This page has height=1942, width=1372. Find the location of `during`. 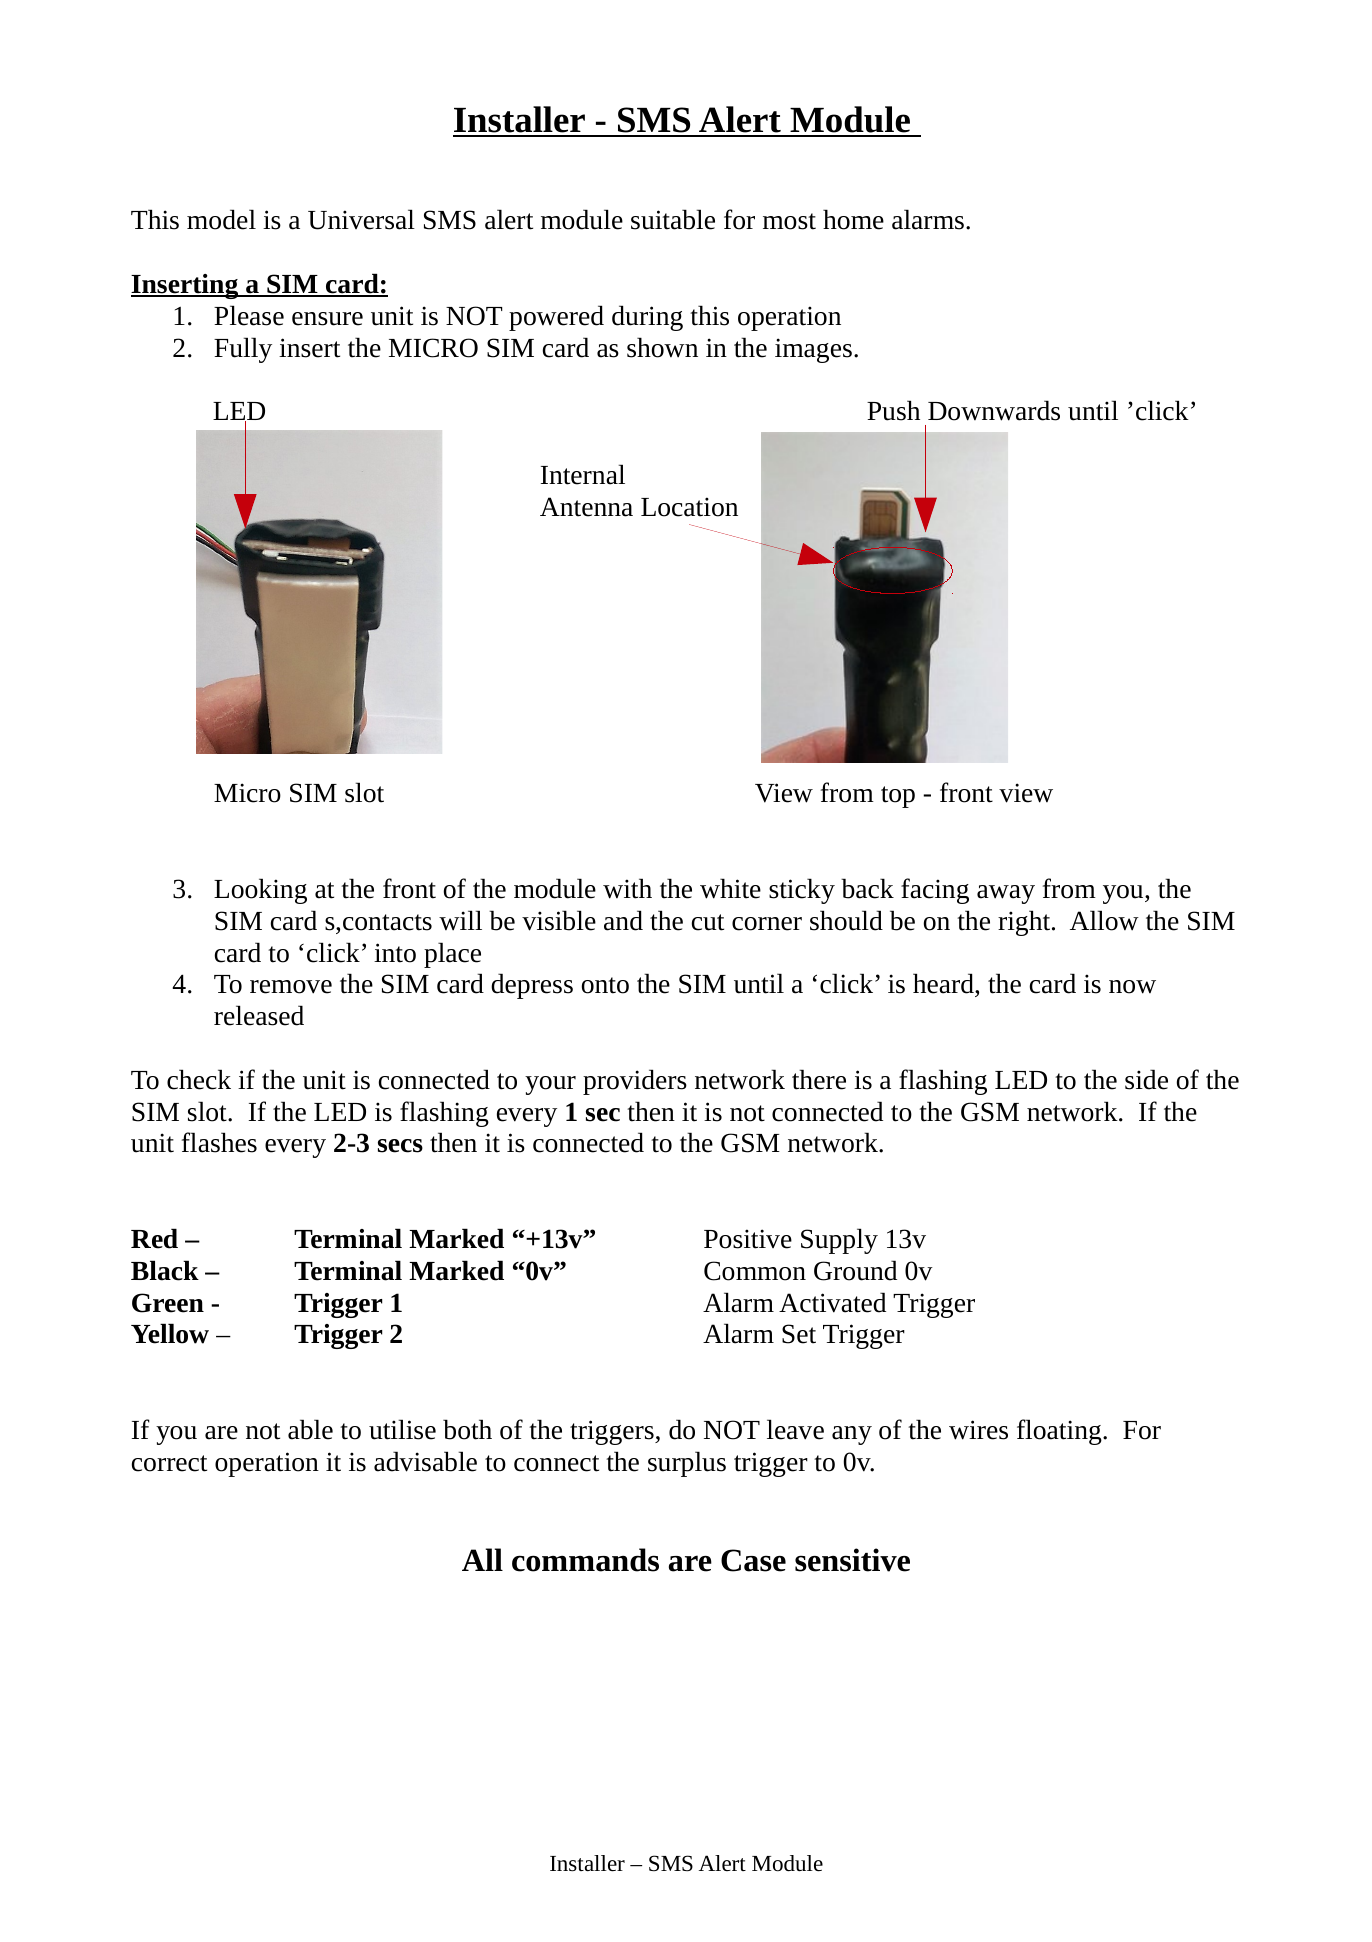

during is located at coordinates (647, 318).
